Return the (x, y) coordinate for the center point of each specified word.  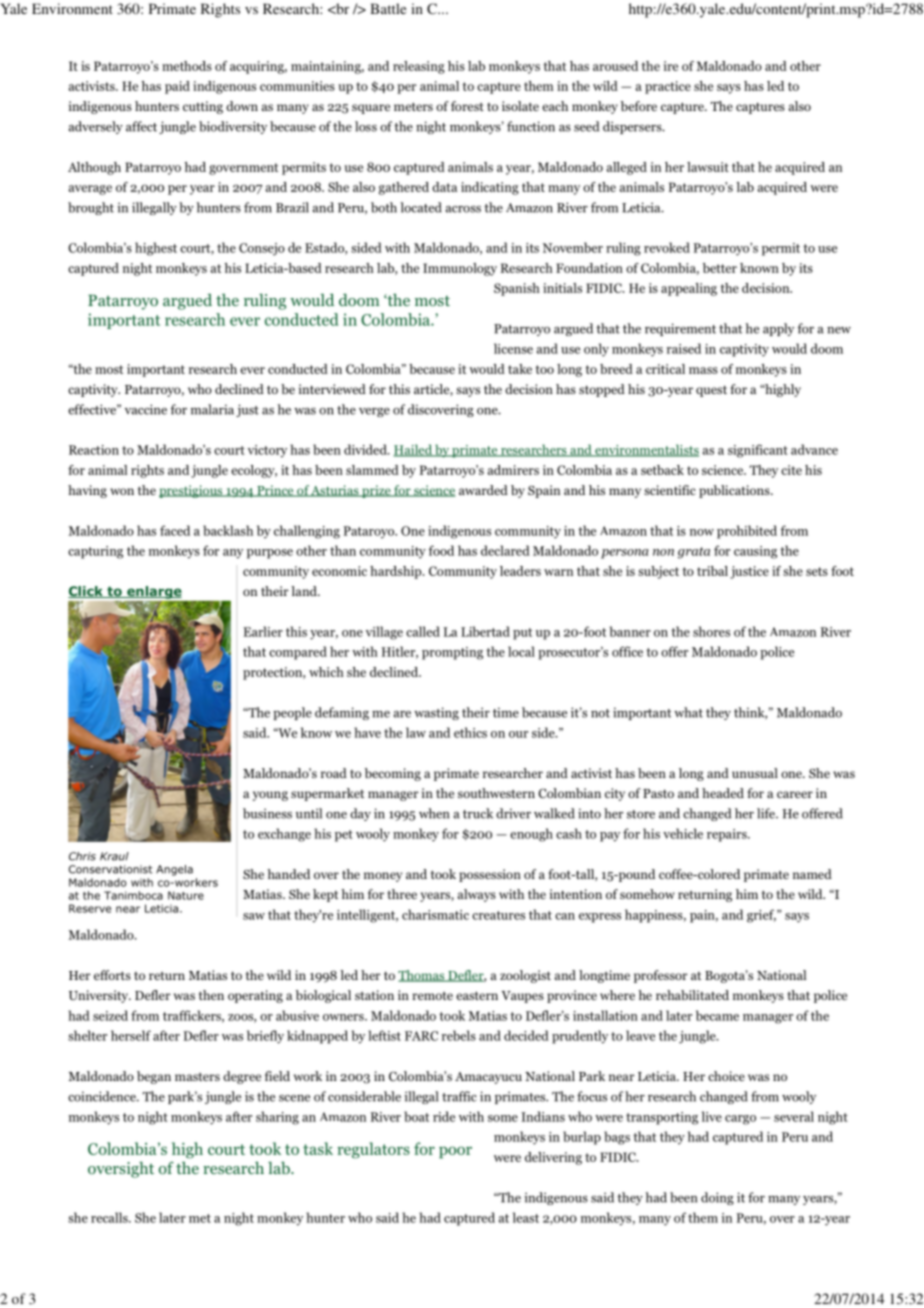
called (423, 631)
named (812, 874)
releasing (419, 67)
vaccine (146, 409)
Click (86, 592)
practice (668, 87)
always (476, 895)
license (513, 348)
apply (778, 329)
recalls (110, 1217)
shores (711, 631)
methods (187, 66)
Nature (186, 895)
